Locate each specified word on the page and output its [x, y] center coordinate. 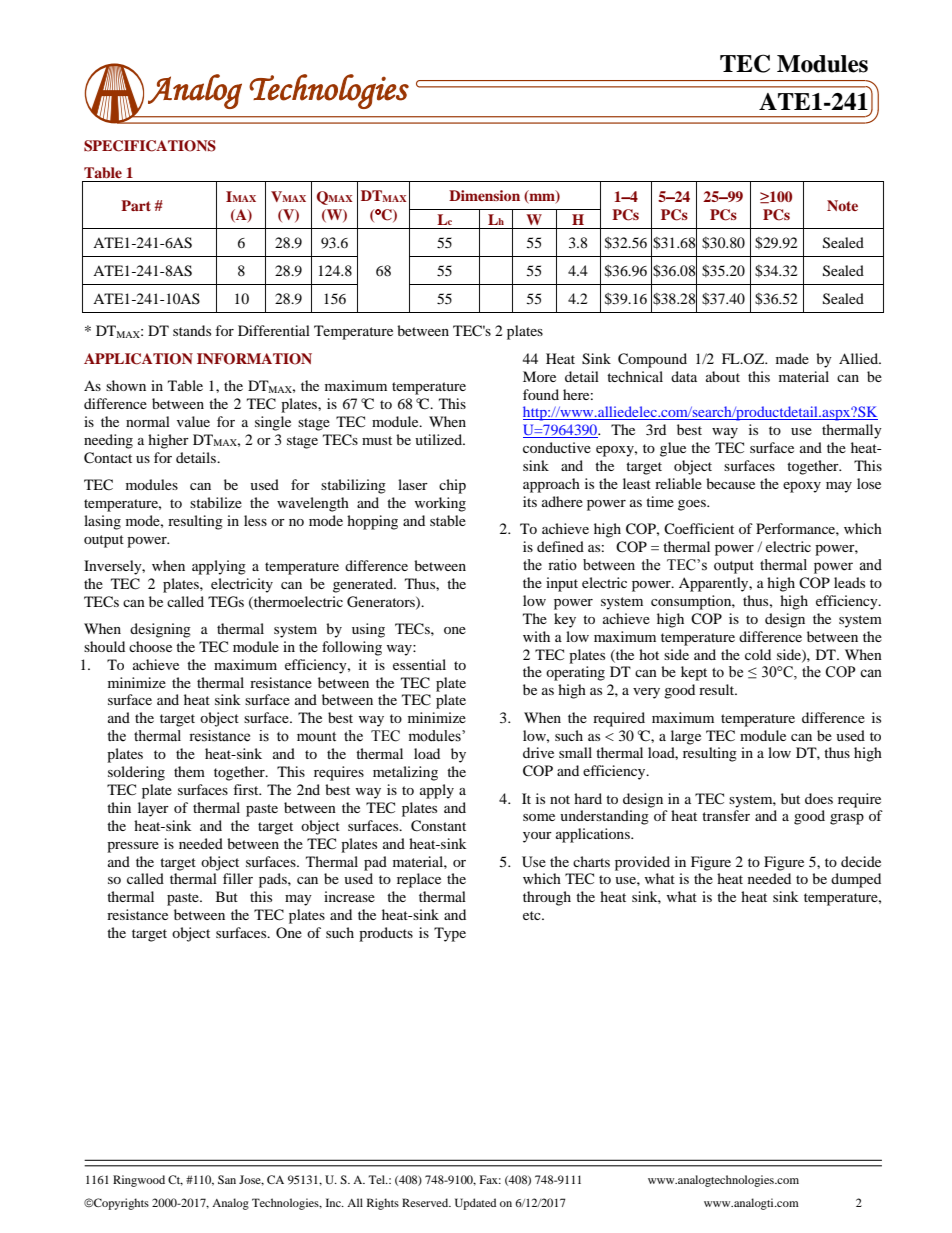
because [730, 483]
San [227, 1179]
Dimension [484, 195]
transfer [726, 815]
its [530, 501]
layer [153, 809]
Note [842, 205]
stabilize [216, 502]
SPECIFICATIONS [150, 146]
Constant [438, 826]
